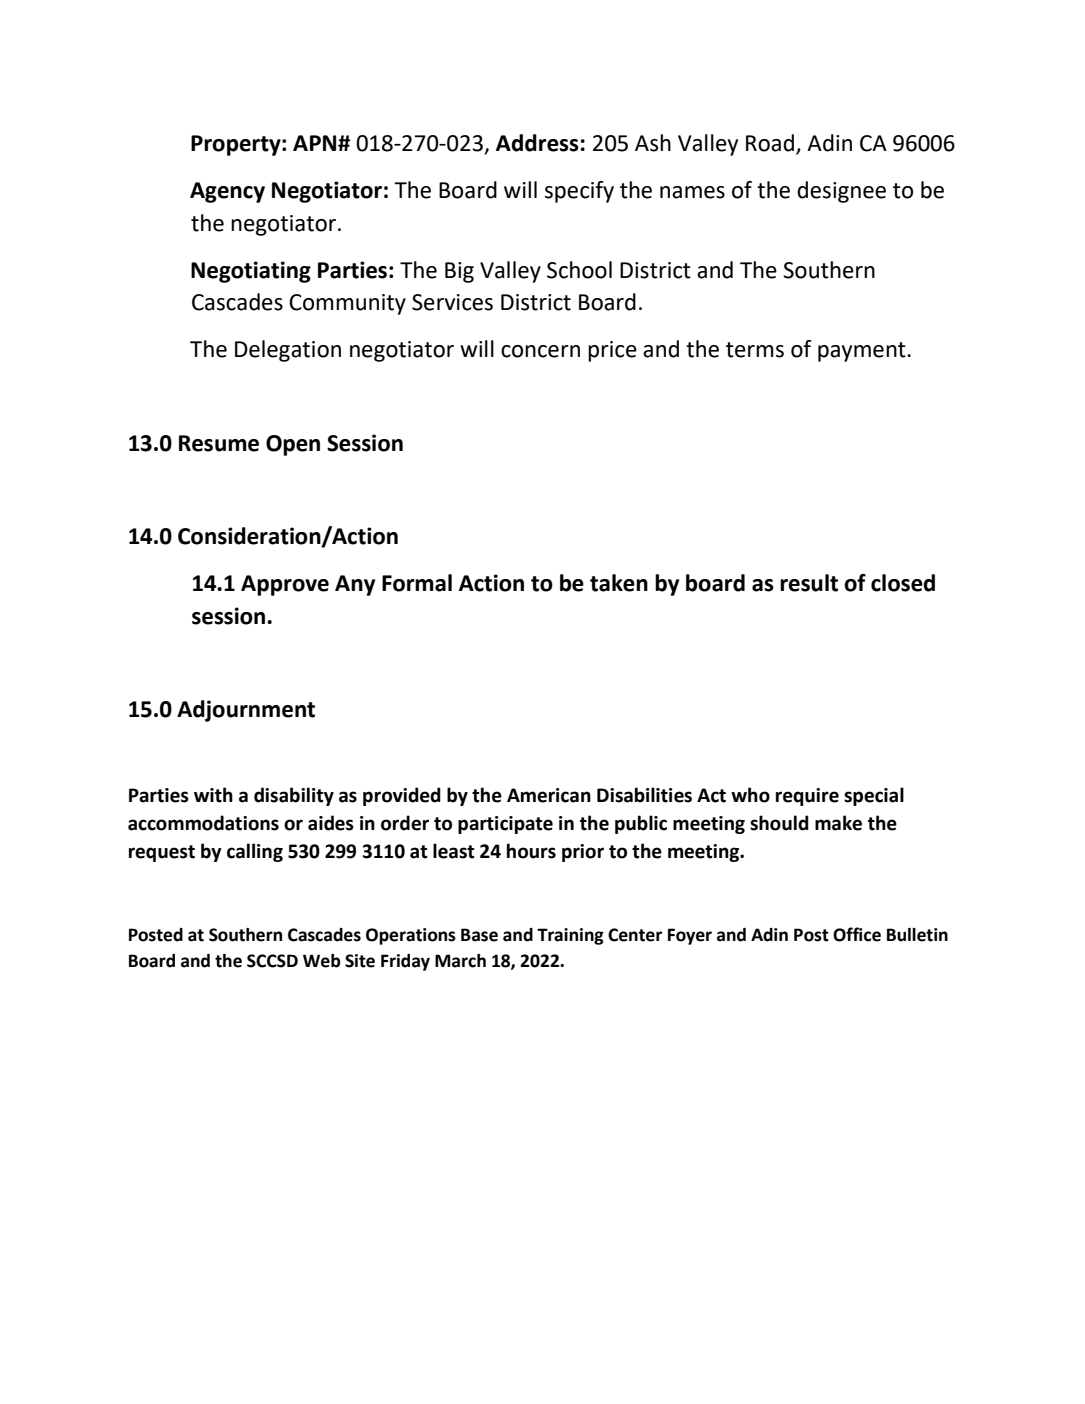 This page has width=1085, height=1404. Describe the element at coordinates (863, 352) in the page. I see `payment` at that location.
